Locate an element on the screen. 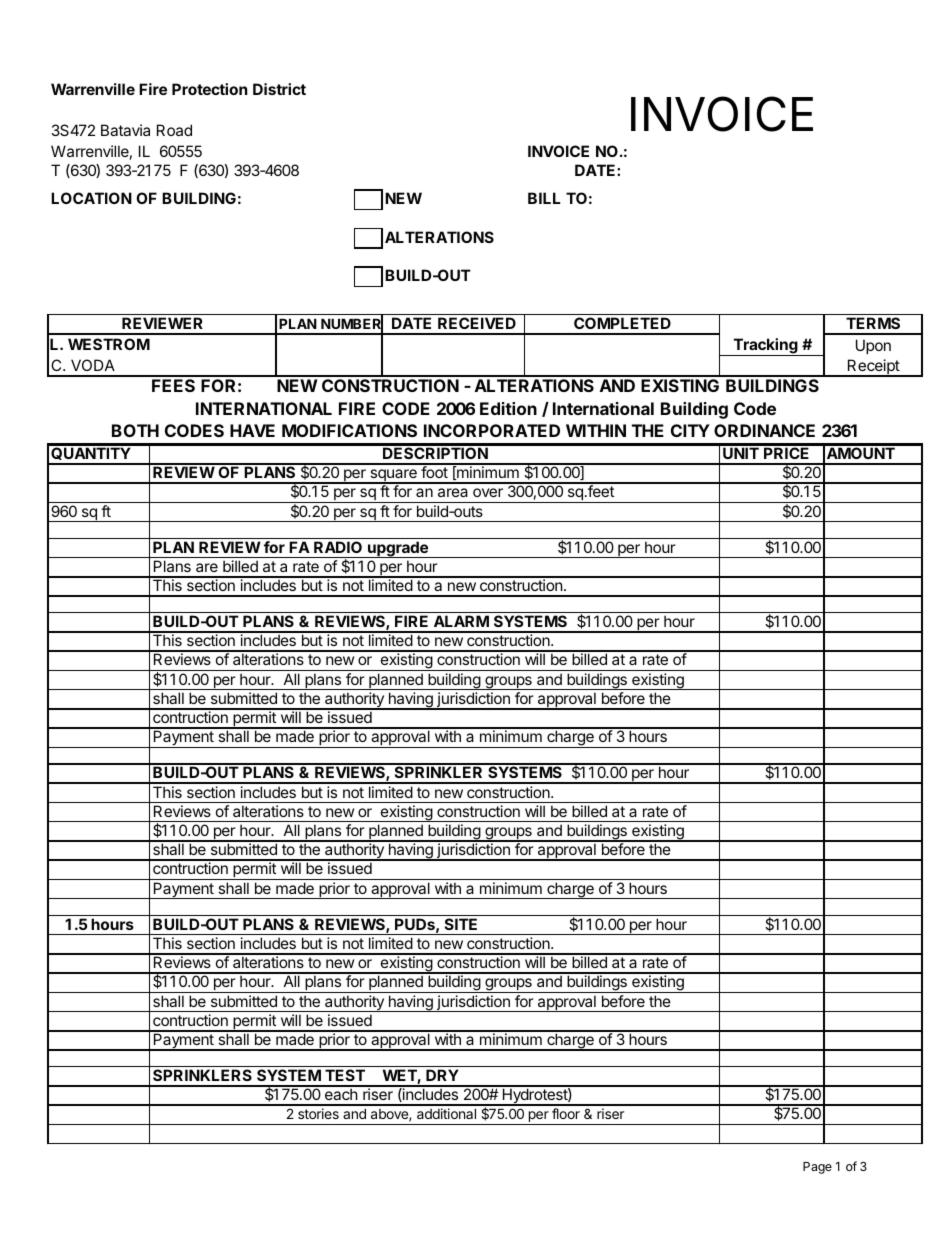  Edition is located at coordinates (508, 408).
